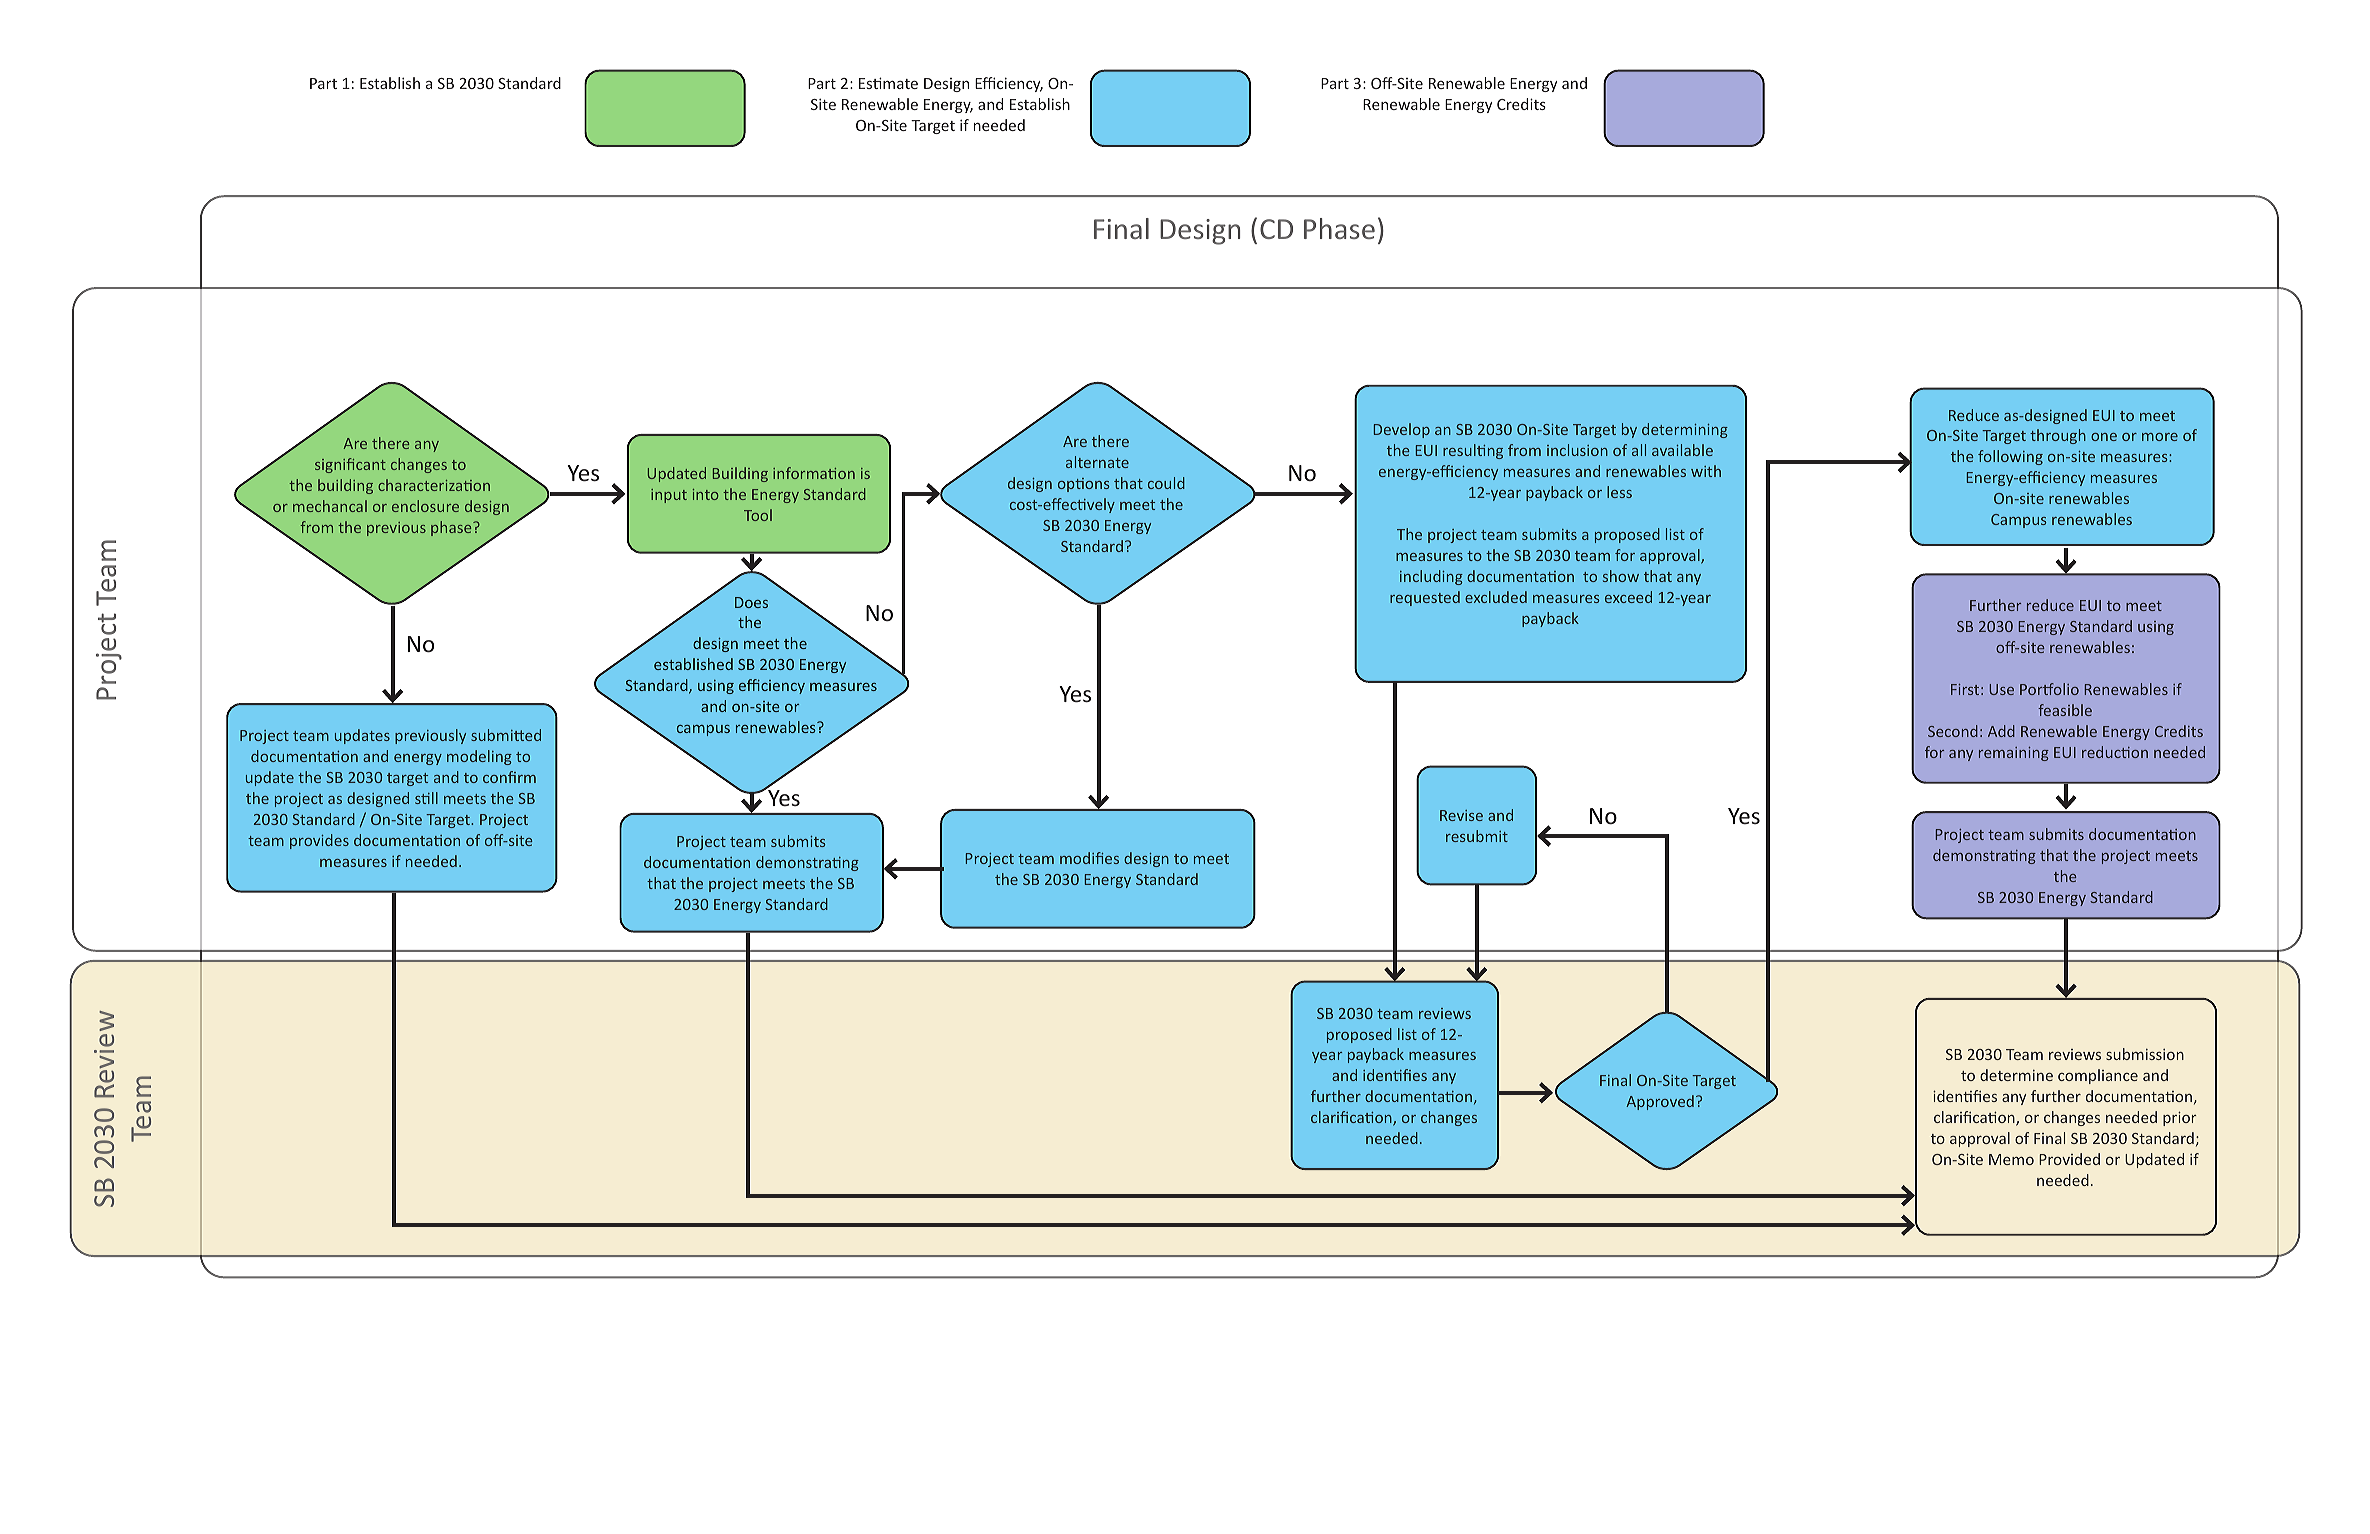 This document has height=1534, width=2370. I want to click on significant, so click(350, 465).
